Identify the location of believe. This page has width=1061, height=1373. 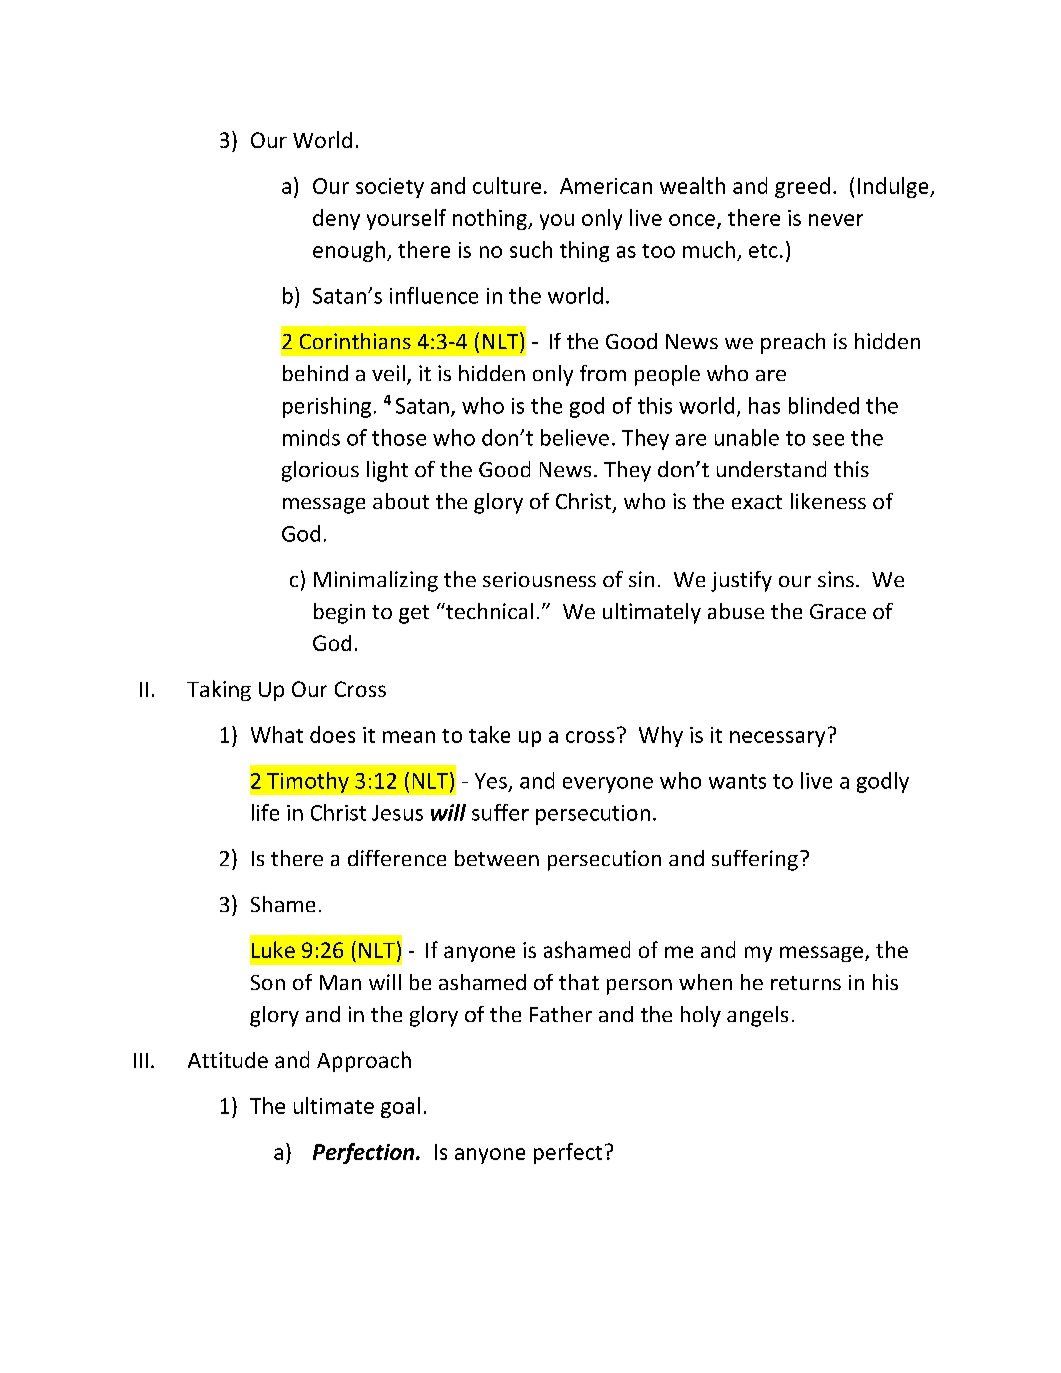
(575, 437).
